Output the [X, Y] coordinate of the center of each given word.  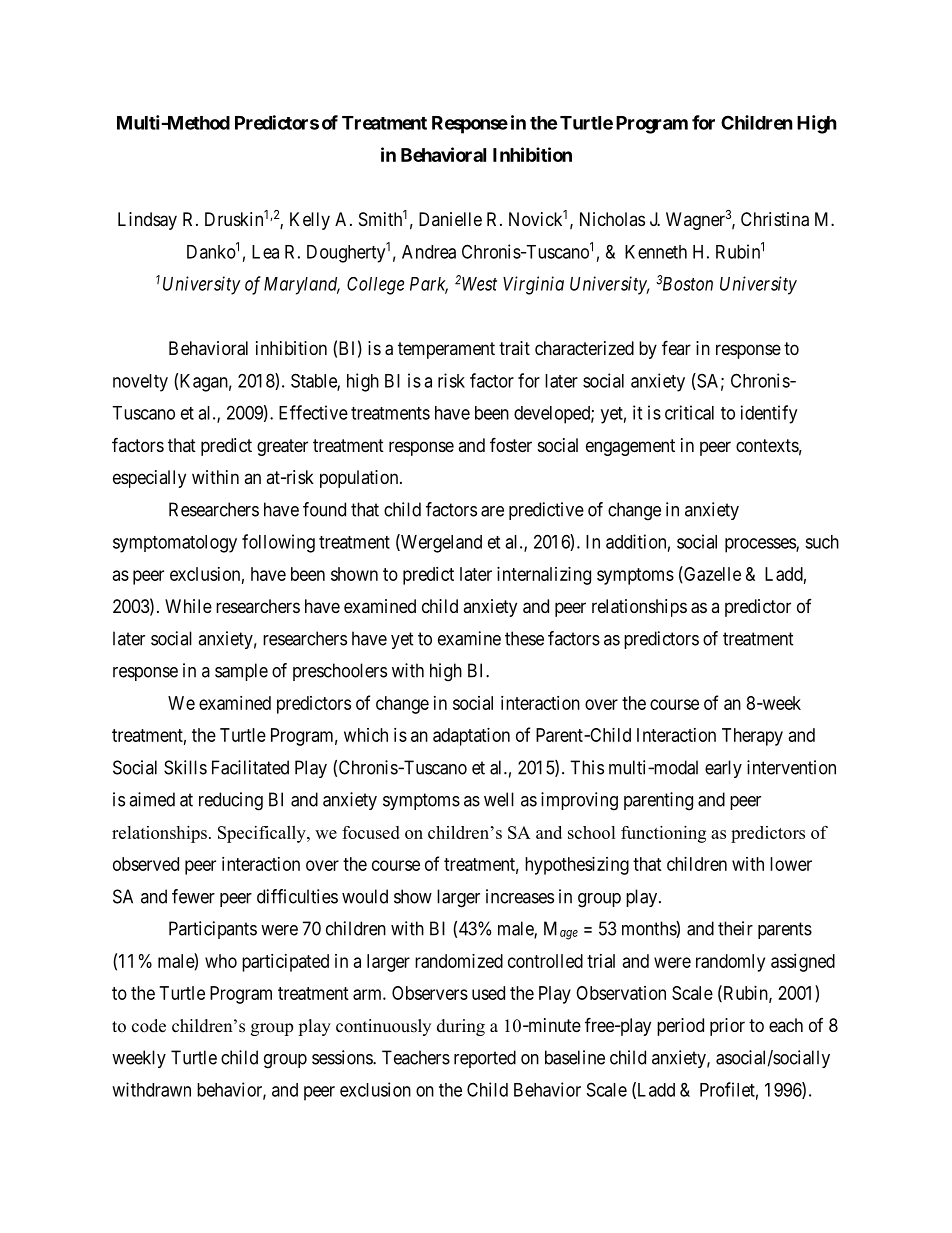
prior [727, 1027]
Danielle [450, 219]
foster [511, 444]
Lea [265, 252]
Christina [775, 219]
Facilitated [250, 767]
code [149, 1026]
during [461, 1027]
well [499, 799]
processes [761, 545]
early [723, 769]
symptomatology [175, 544]
